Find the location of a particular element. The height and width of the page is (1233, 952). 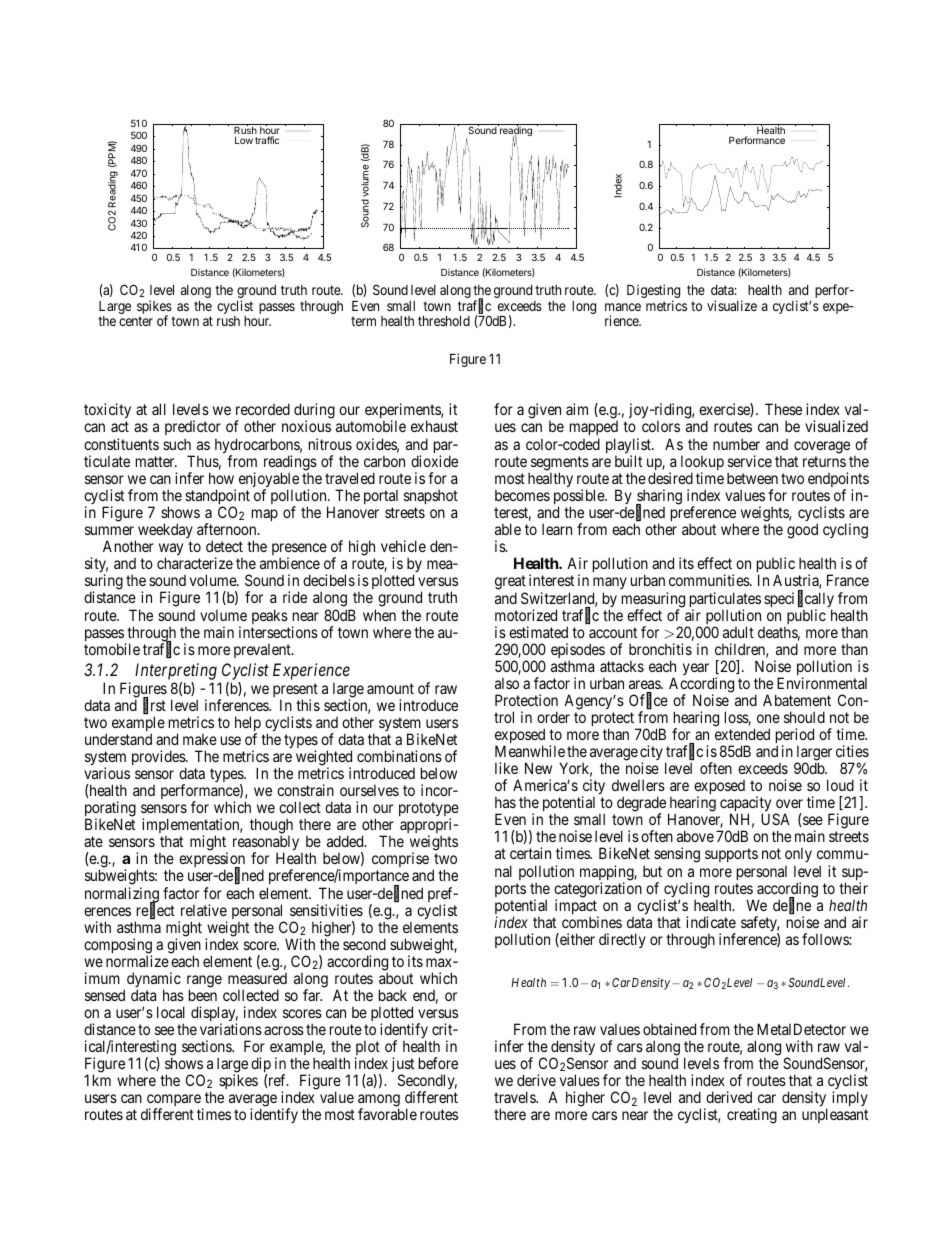

threshold is located at coordinates (444, 321).
